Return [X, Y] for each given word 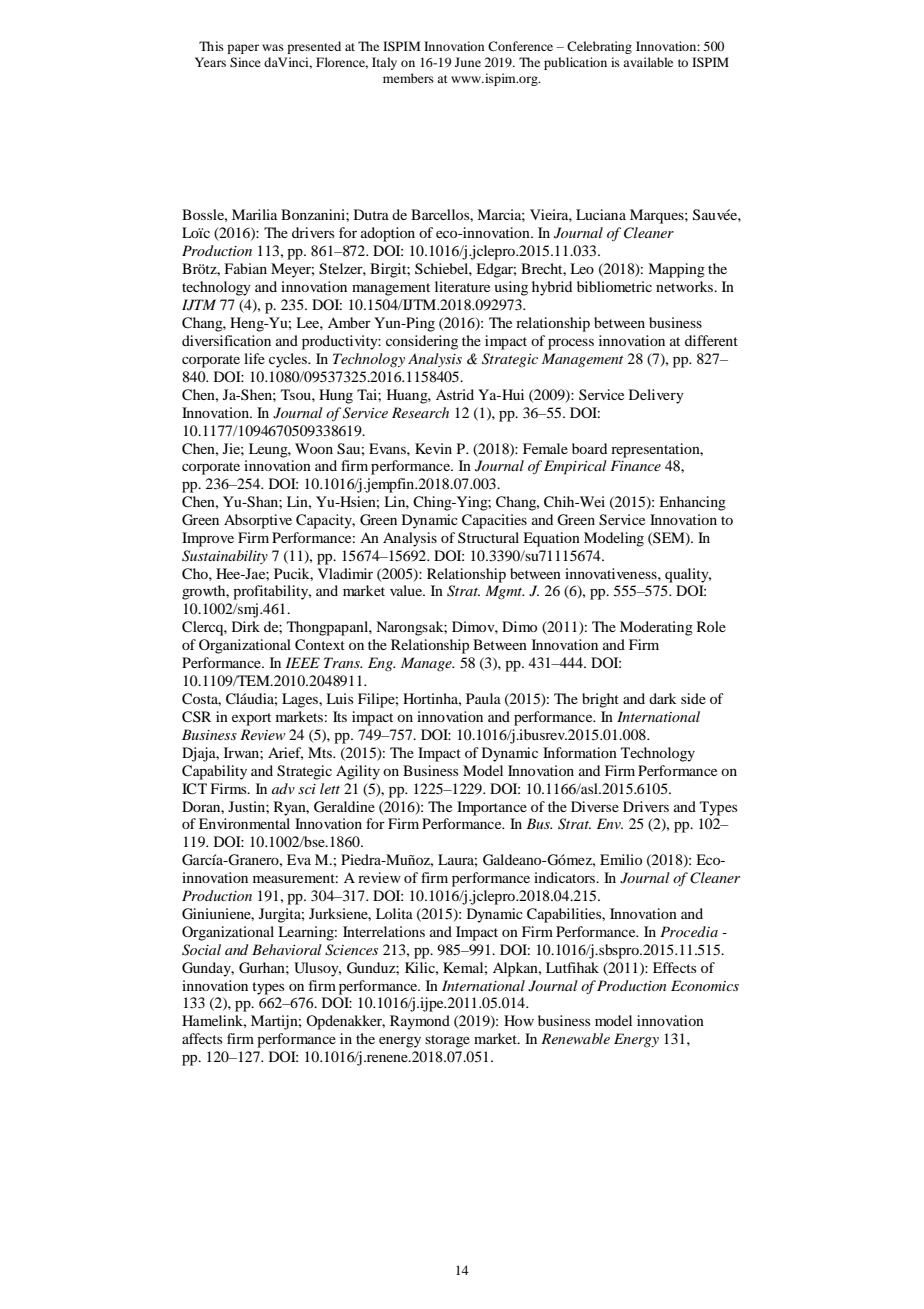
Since [245, 62]
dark [663, 698]
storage [447, 1041]
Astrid [455, 394]
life [254, 358]
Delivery [656, 396]
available [648, 62]
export [251, 719]
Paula [483, 698]
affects [202, 1038]
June [468, 62]
